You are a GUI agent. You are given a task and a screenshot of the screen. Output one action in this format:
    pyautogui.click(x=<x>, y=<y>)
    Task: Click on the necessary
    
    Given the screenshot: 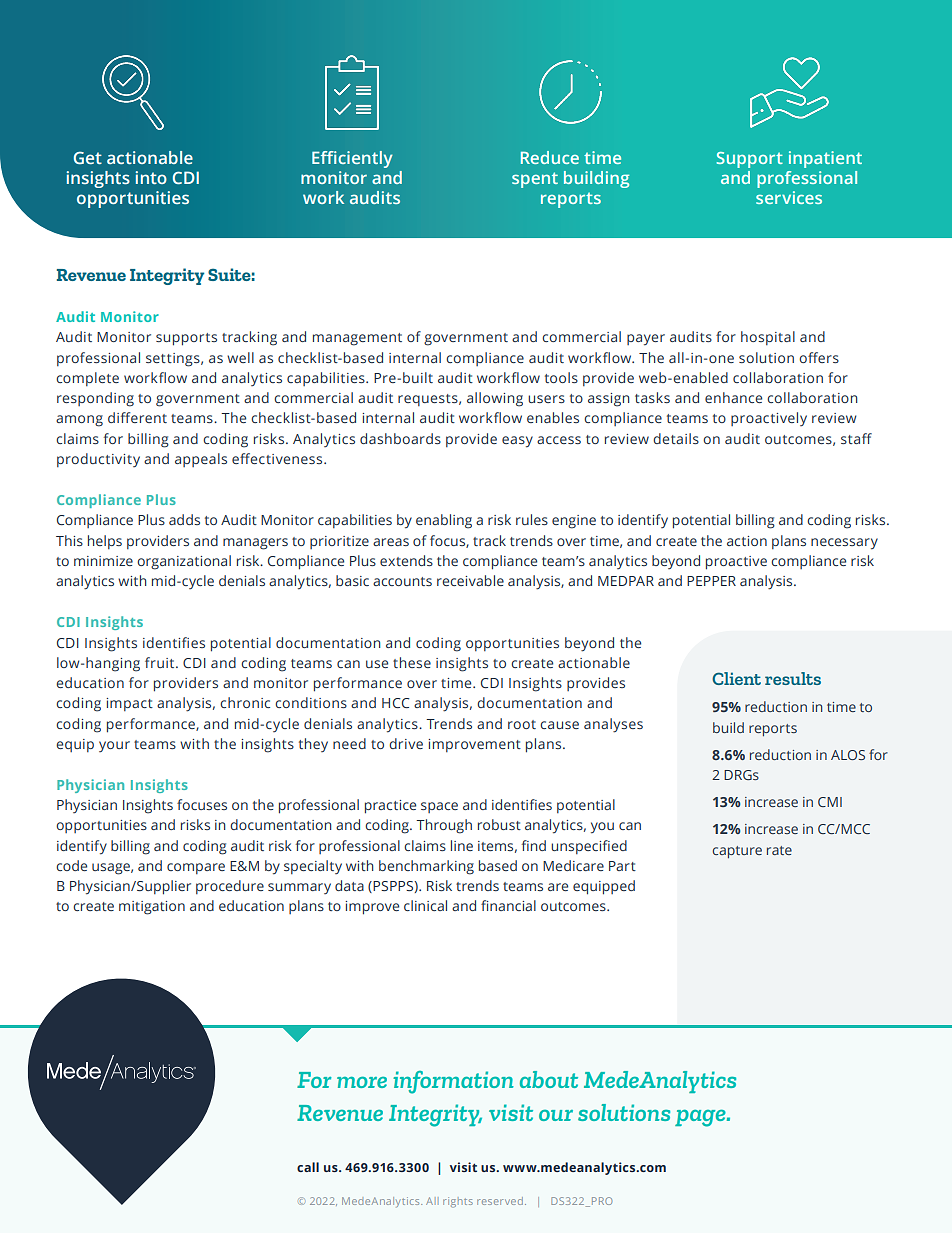 What is the action you would take?
    pyautogui.click(x=844, y=544)
